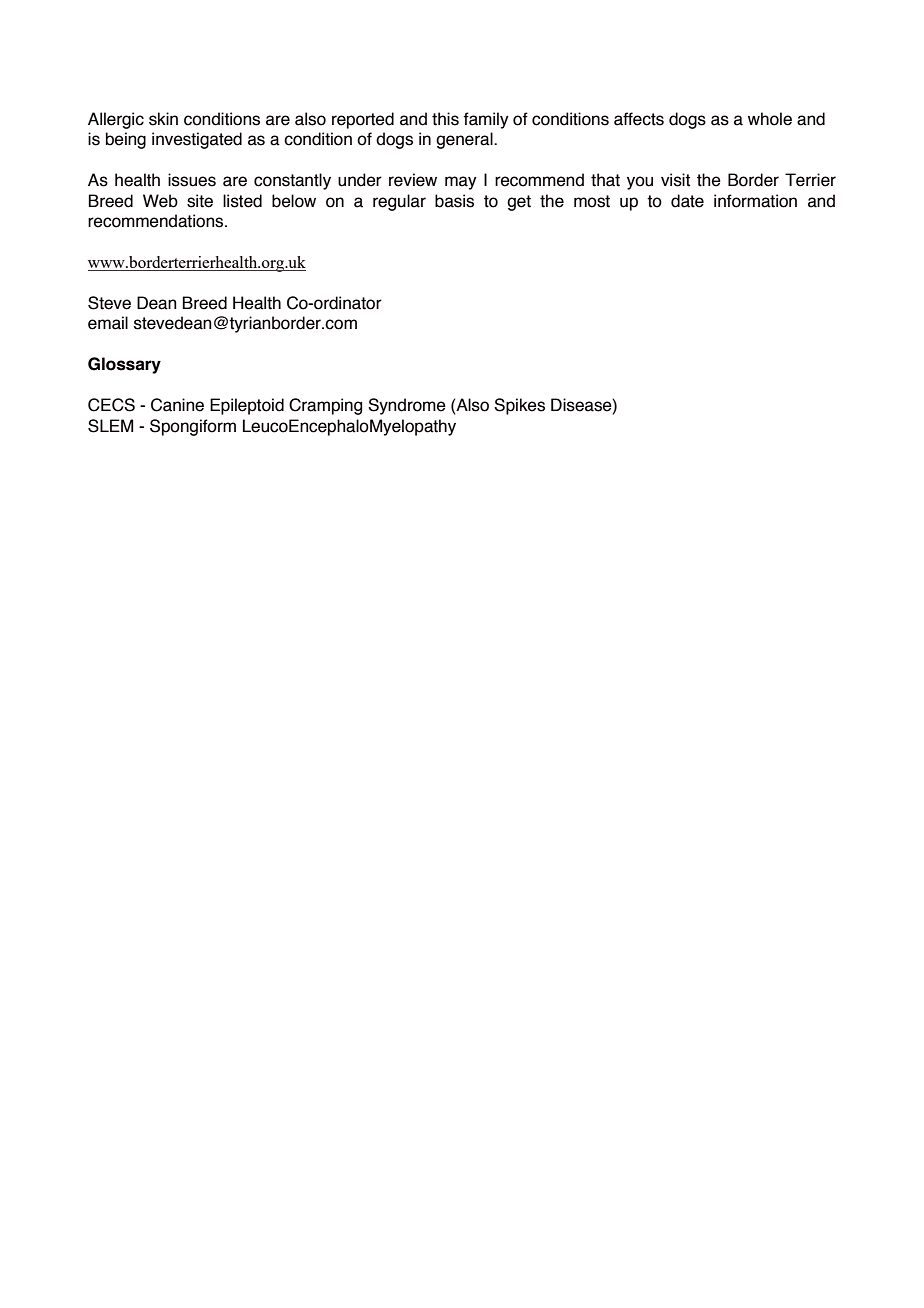 The image size is (924, 1308). I want to click on Spikes, so click(519, 406).
